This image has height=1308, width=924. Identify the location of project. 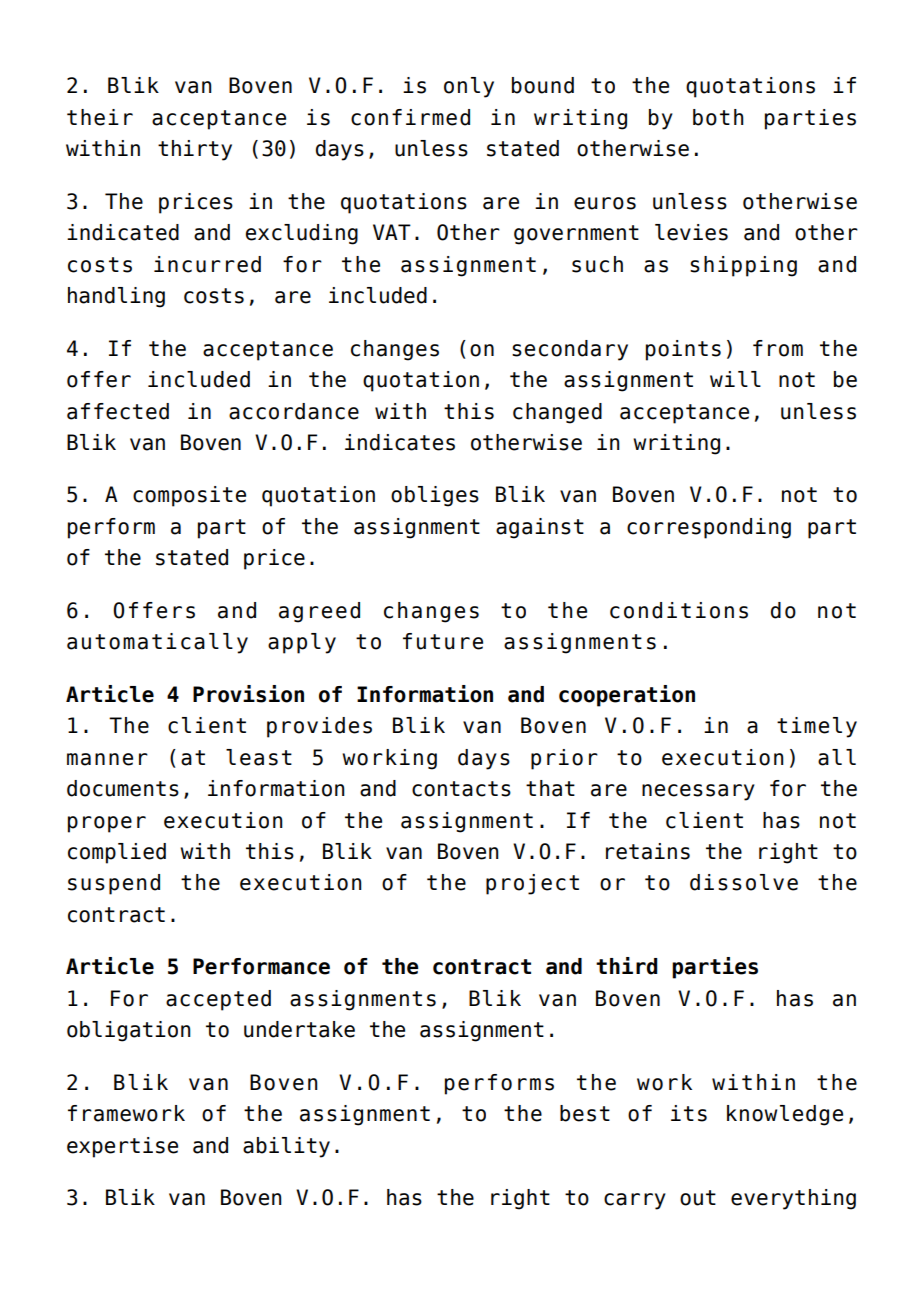
(532, 884).
